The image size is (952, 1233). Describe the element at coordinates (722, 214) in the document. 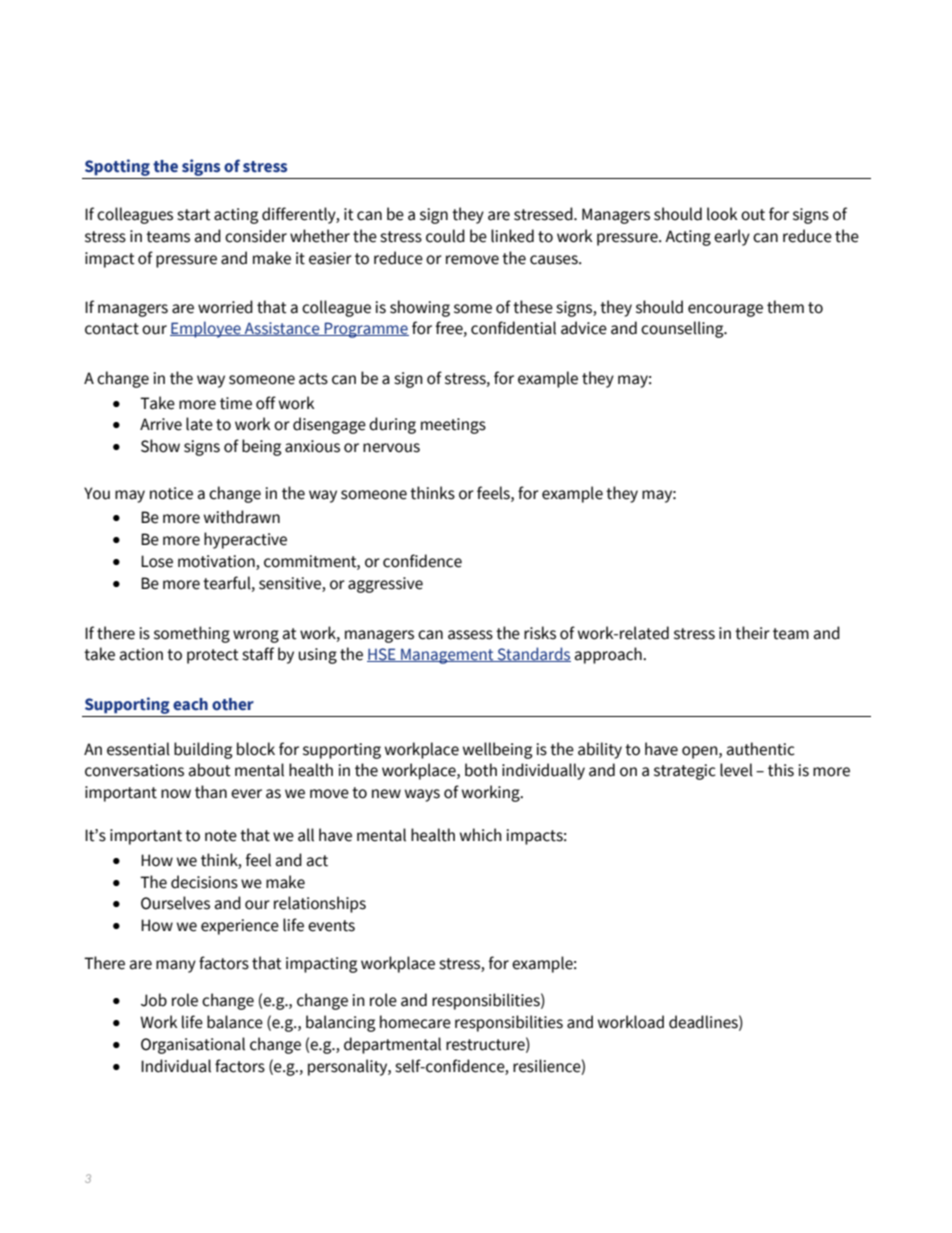

I see `look` at that location.
